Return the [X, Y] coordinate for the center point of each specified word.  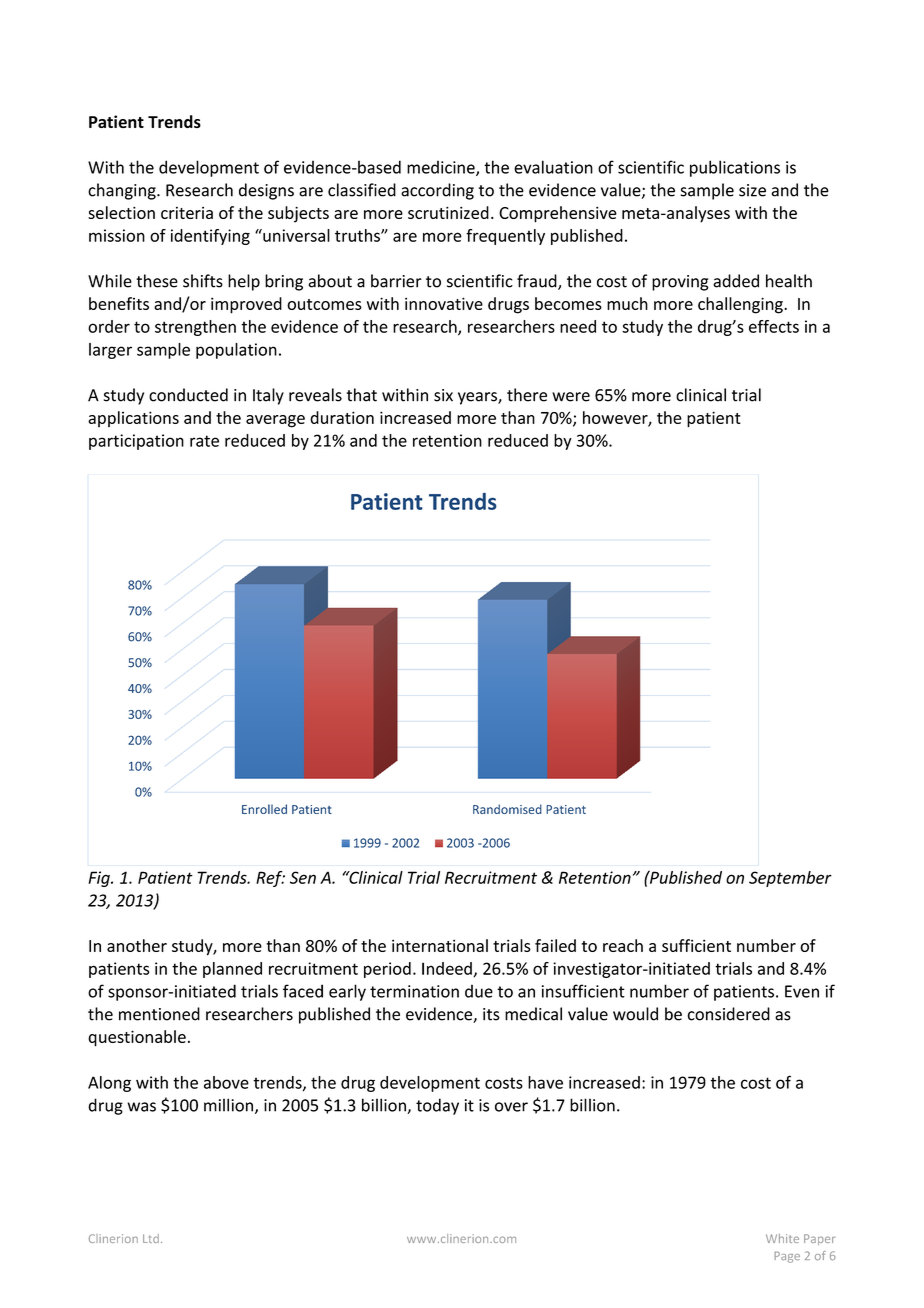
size [752, 190]
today [437, 1106]
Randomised [507, 809]
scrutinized [448, 212]
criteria [187, 213]
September [790, 879]
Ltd [151, 1238]
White [782, 1238]
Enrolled [264, 809]
